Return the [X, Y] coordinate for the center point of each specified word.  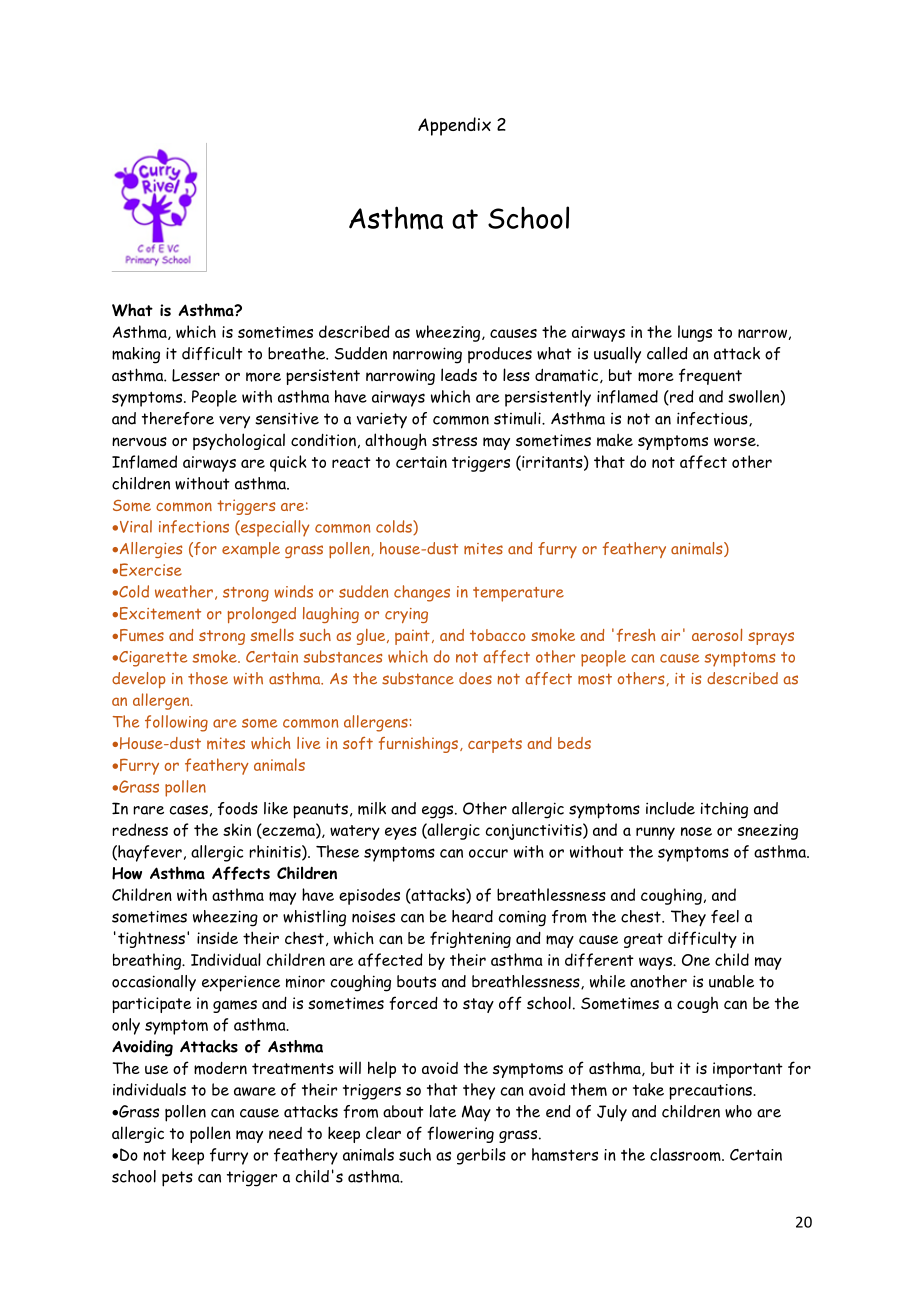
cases [189, 810]
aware [255, 1091]
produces [500, 355]
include [670, 808]
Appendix [454, 126]
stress [454, 440]
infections [194, 526]
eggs [439, 812]
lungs [695, 333]
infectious [713, 419]
